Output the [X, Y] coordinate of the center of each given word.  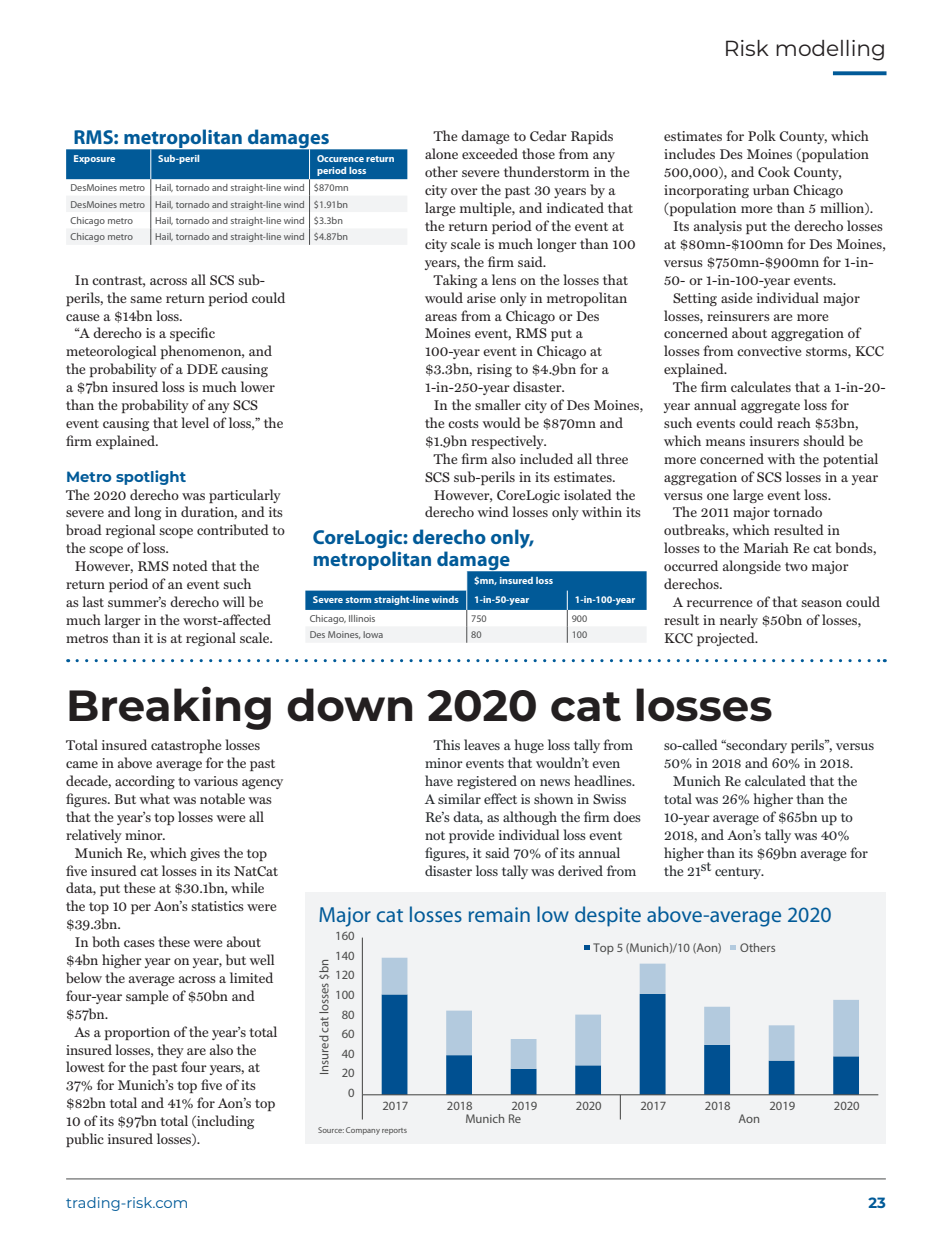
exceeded [490, 153]
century [739, 873]
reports [394, 1131]
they [170, 1051]
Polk [762, 135]
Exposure [94, 159]
